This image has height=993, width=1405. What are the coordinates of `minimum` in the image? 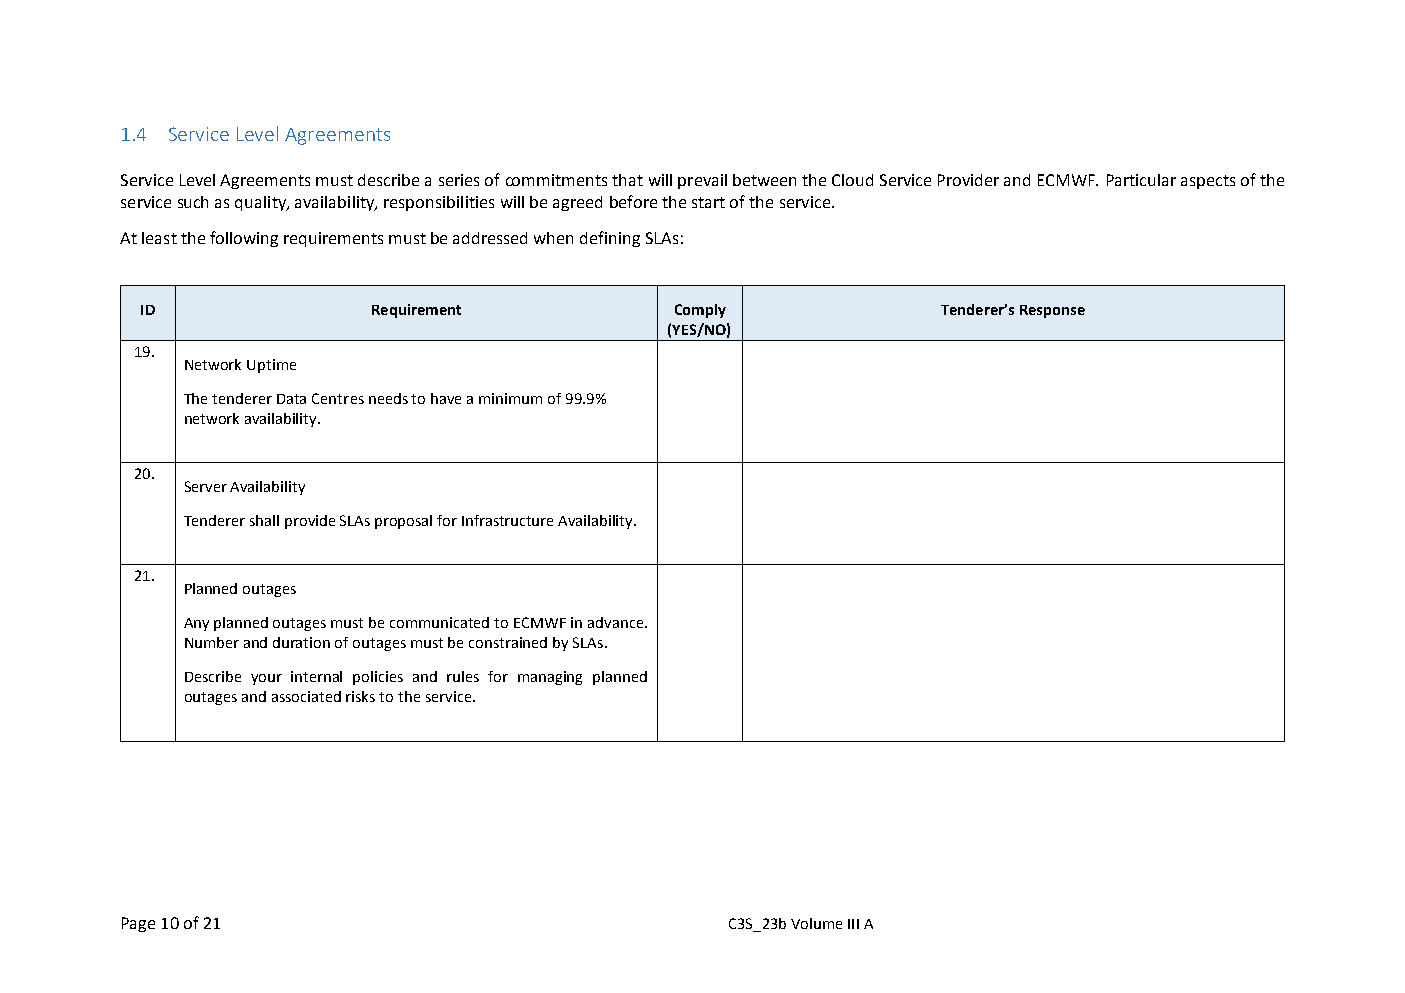 It's located at (510, 398).
